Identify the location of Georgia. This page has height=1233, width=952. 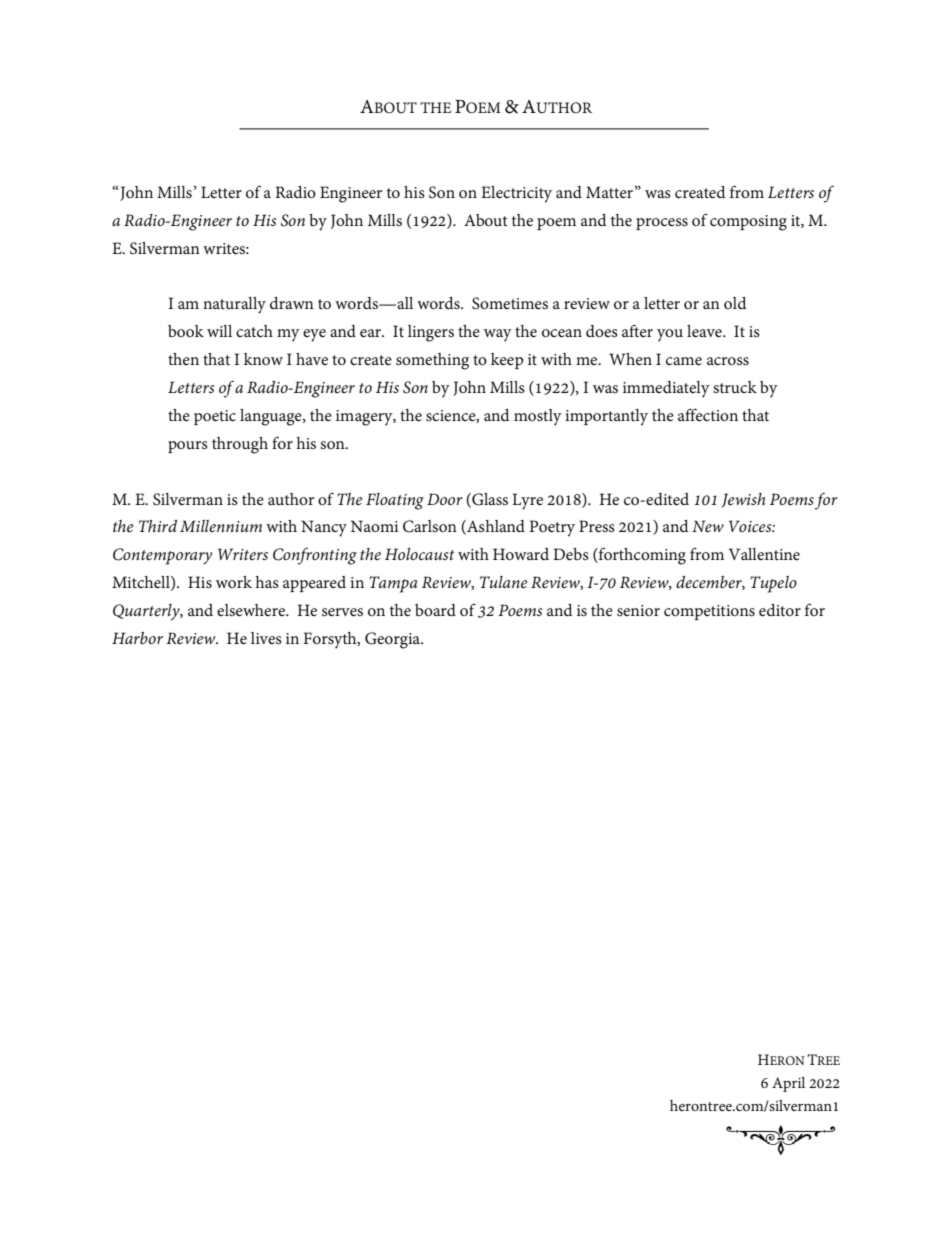
(393, 640).
